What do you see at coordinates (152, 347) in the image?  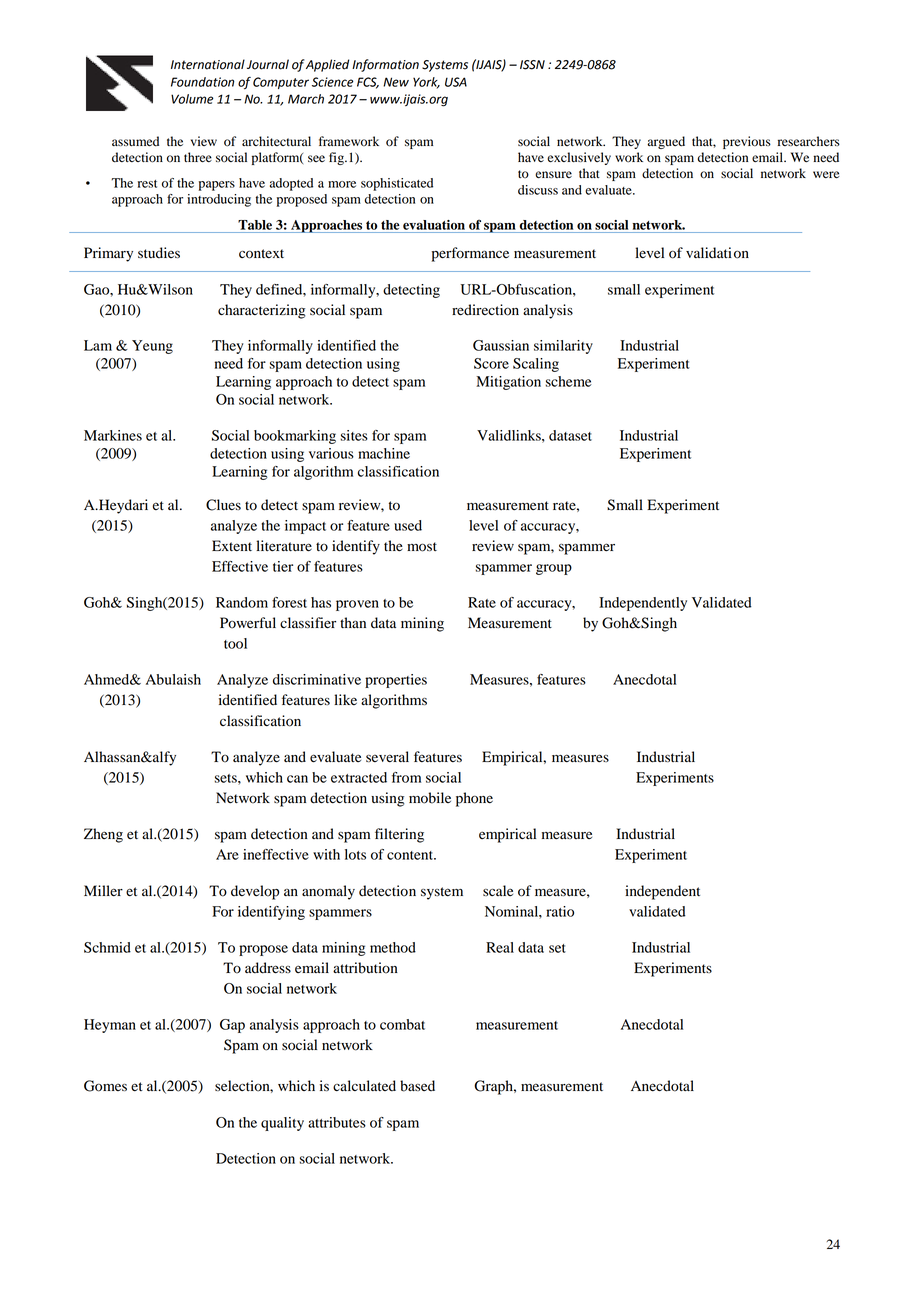 I see `Yeung` at bounding box center [152, 347].
